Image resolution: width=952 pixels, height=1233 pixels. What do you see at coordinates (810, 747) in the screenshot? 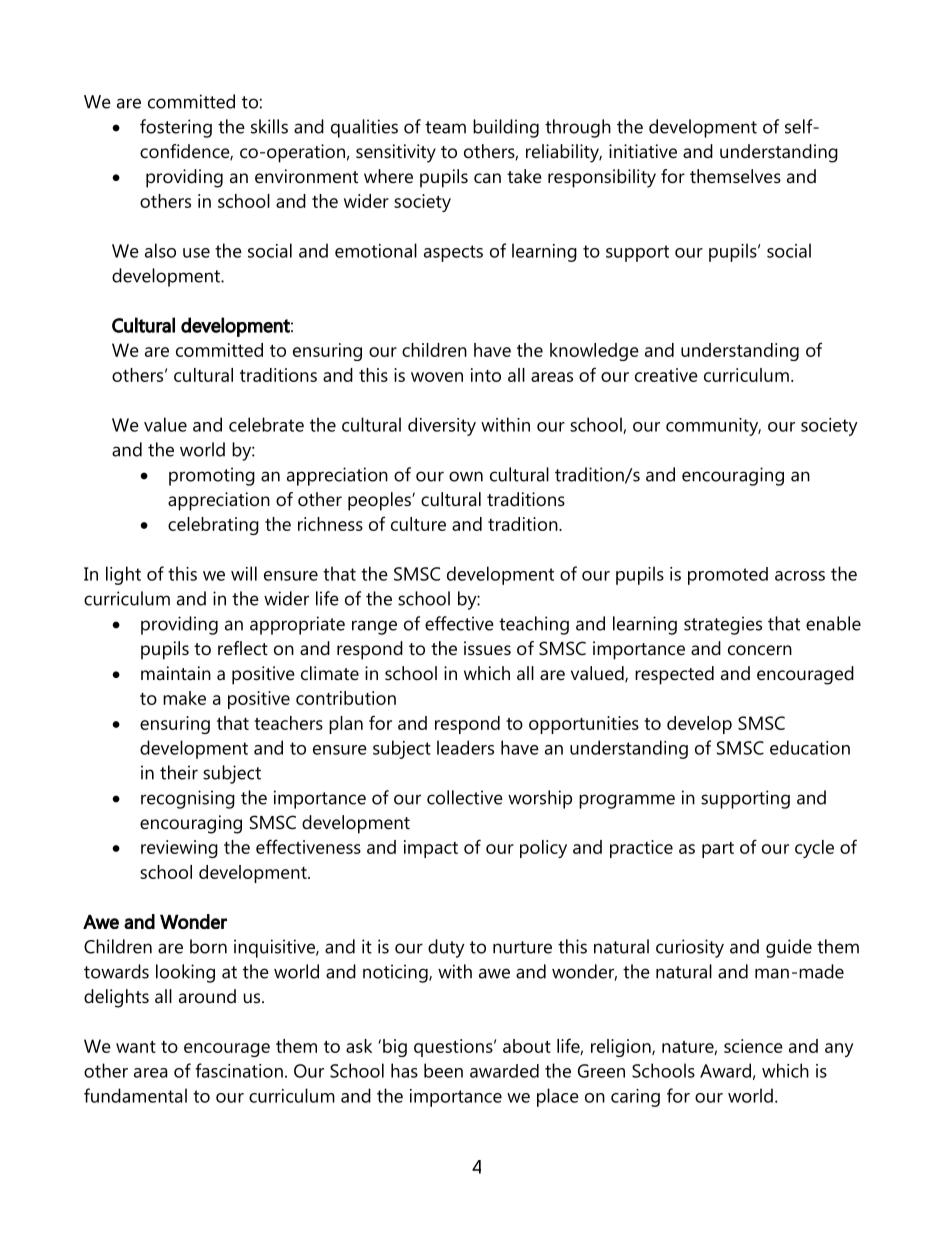
I see `education` at bounding box center [810, 747].
